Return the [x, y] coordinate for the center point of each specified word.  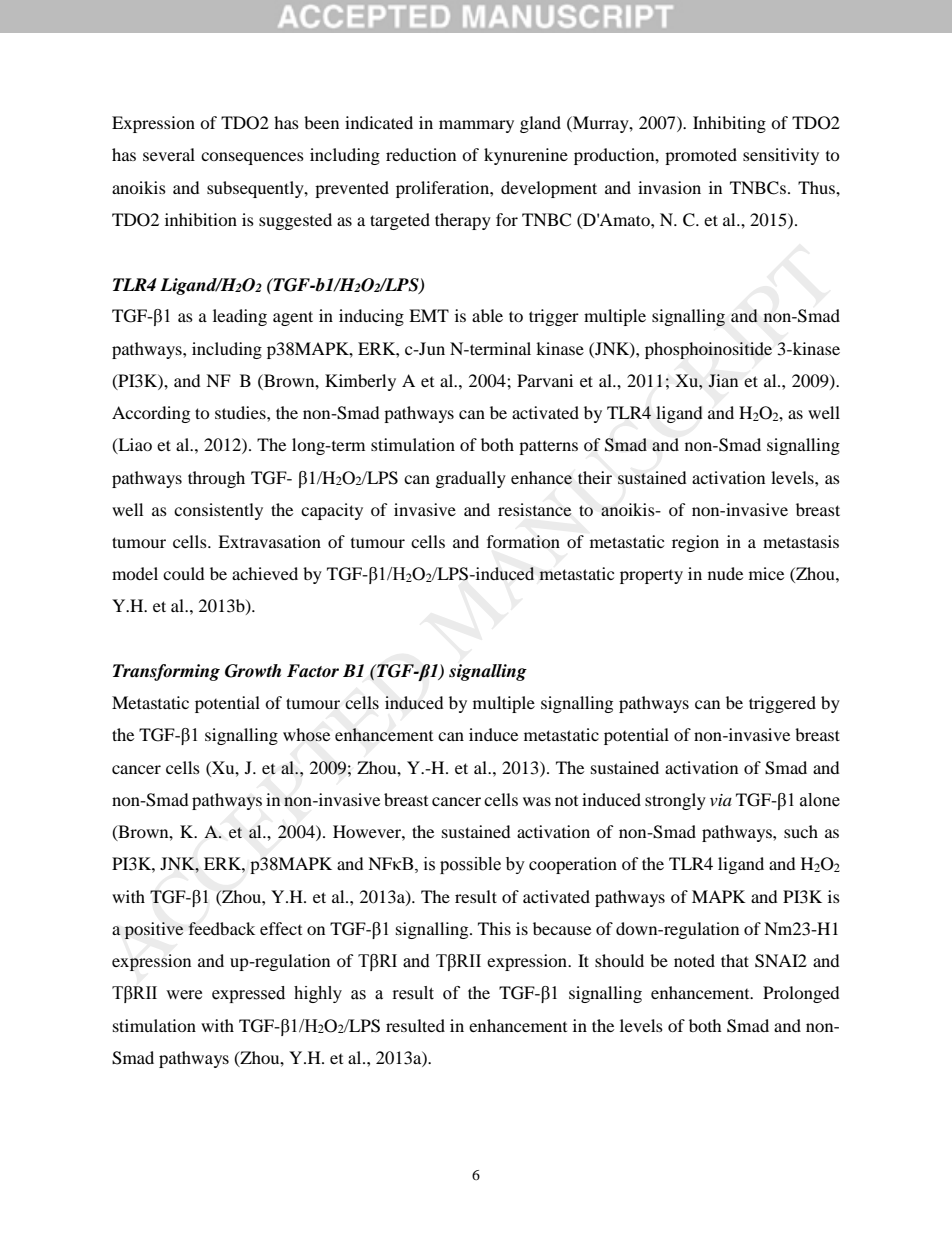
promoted [701, 156]
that [735, 960]
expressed [248, 994]
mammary [476, 126]
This [494, 928]
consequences [252, 158]
